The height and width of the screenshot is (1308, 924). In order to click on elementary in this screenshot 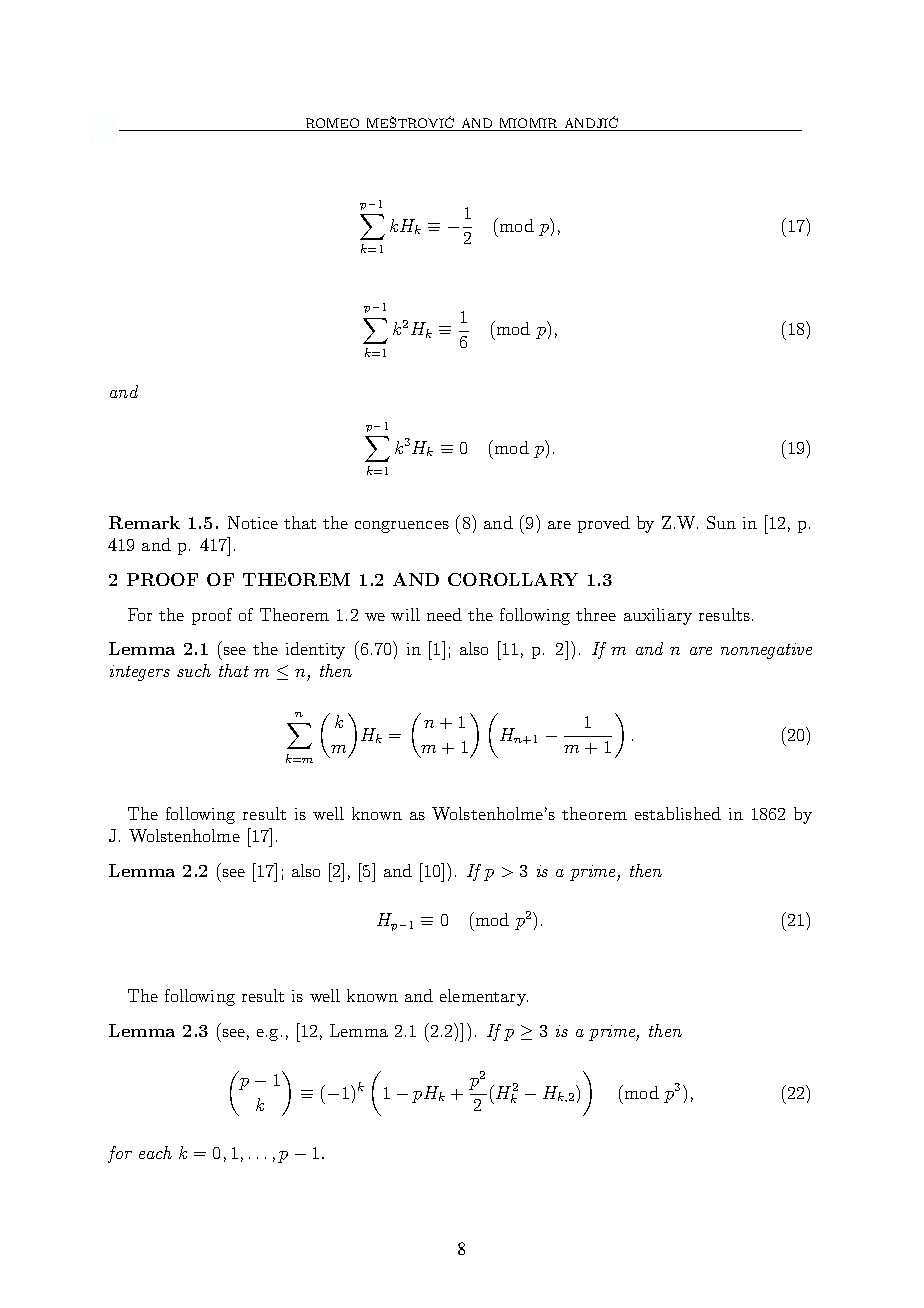, I will do `click(484, 997)`.
